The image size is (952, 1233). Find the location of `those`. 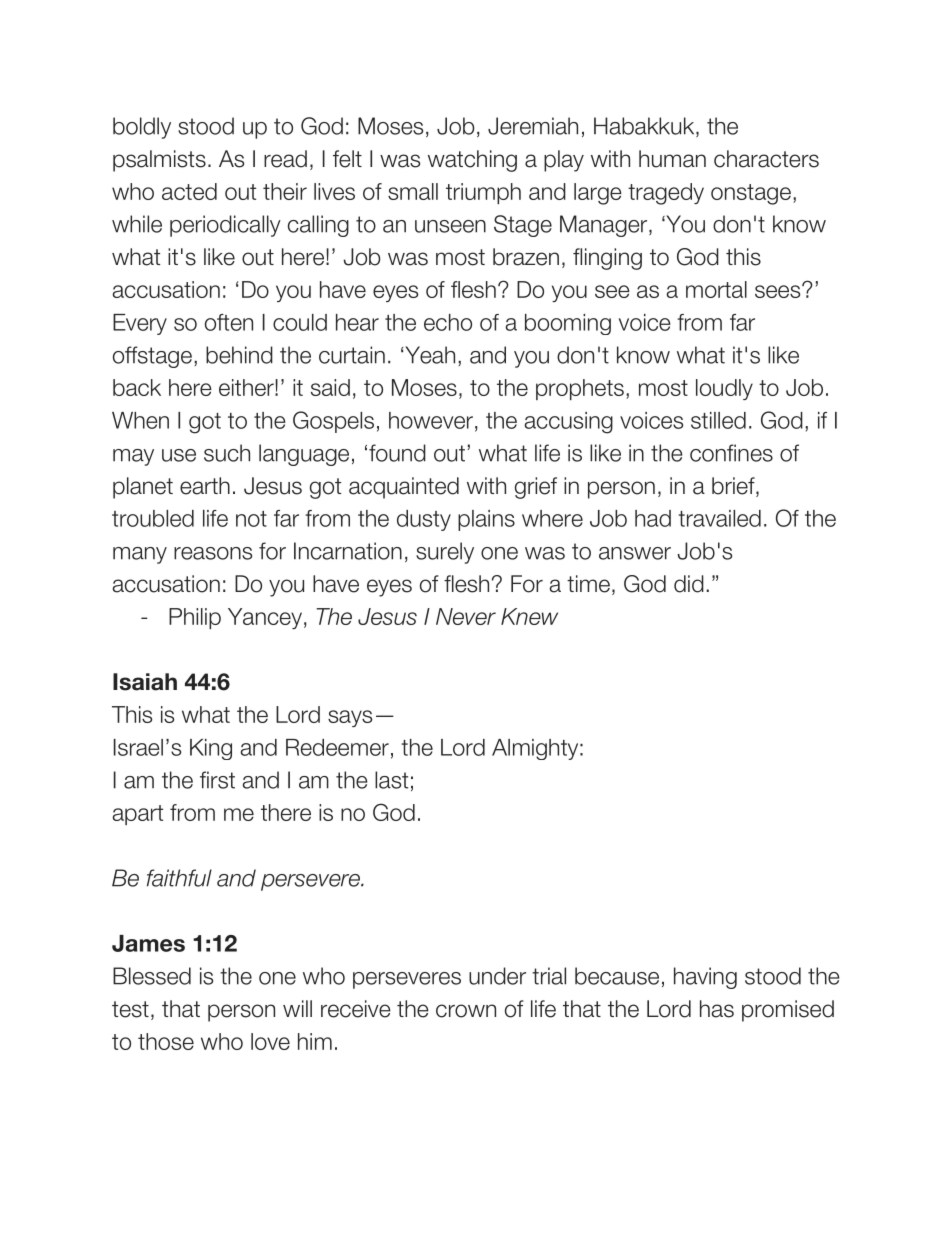

those is located at coordinates (166, 1041).
